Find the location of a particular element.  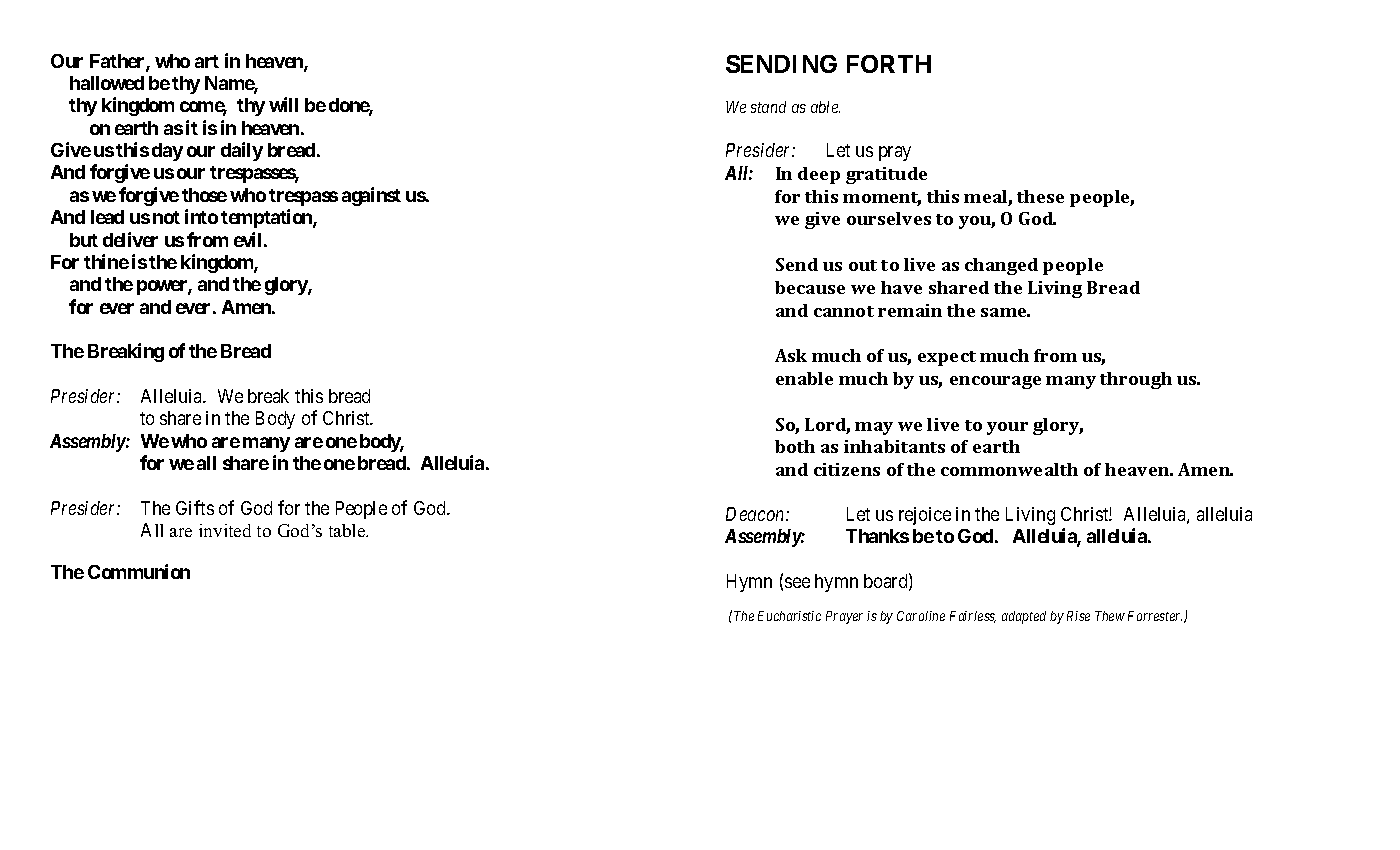

Communion is located at coordinates (139, 571).
